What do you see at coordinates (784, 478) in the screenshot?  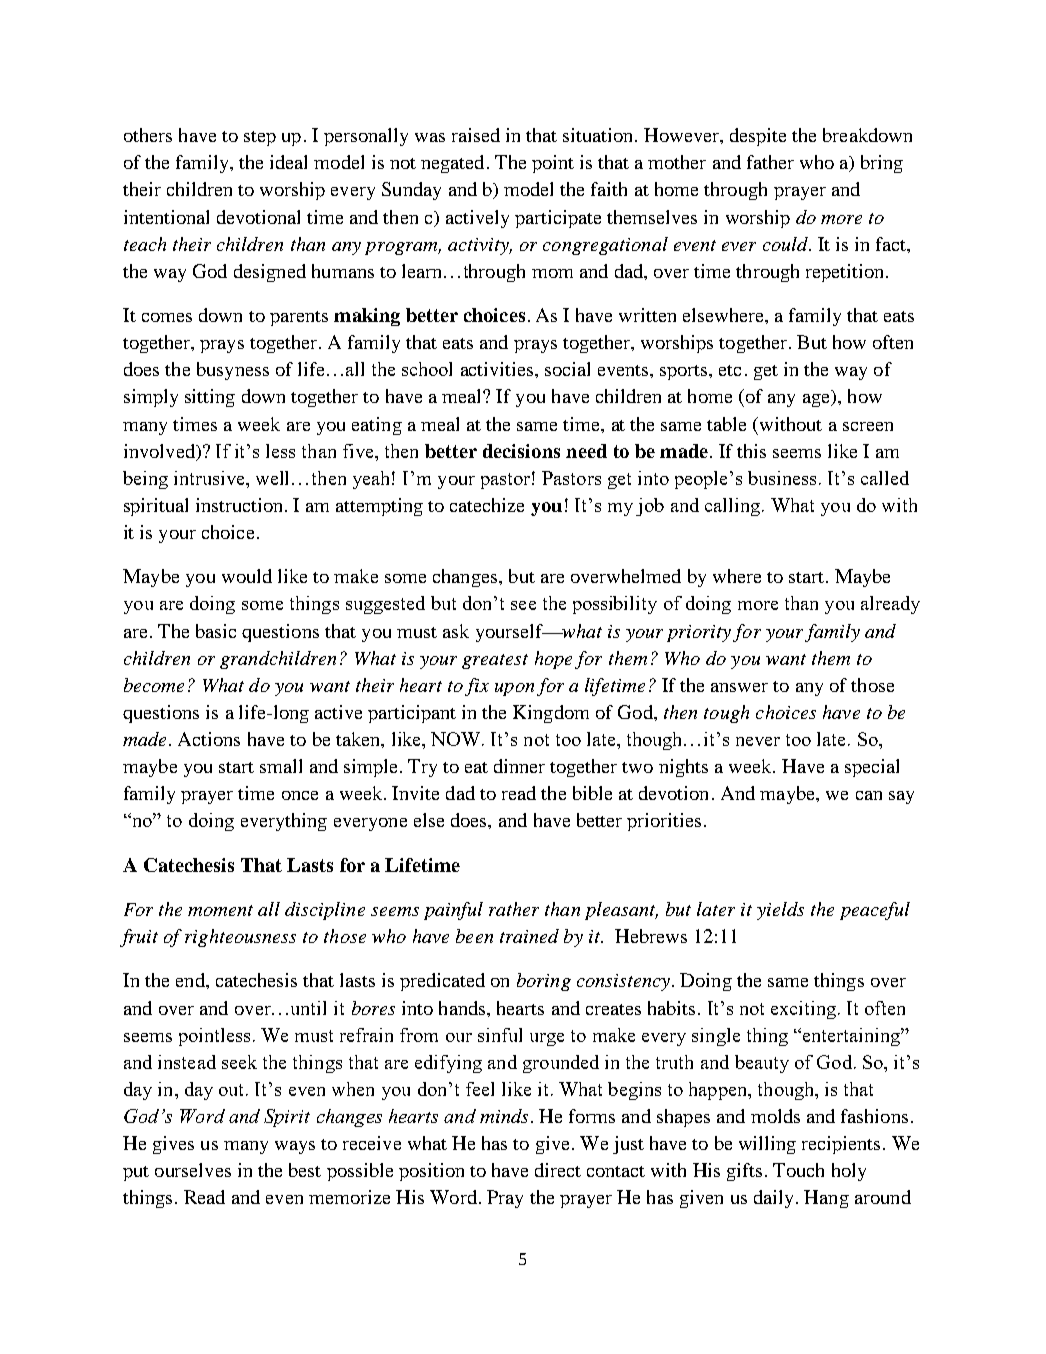 I see `business` at bounding box center [784, 478].
